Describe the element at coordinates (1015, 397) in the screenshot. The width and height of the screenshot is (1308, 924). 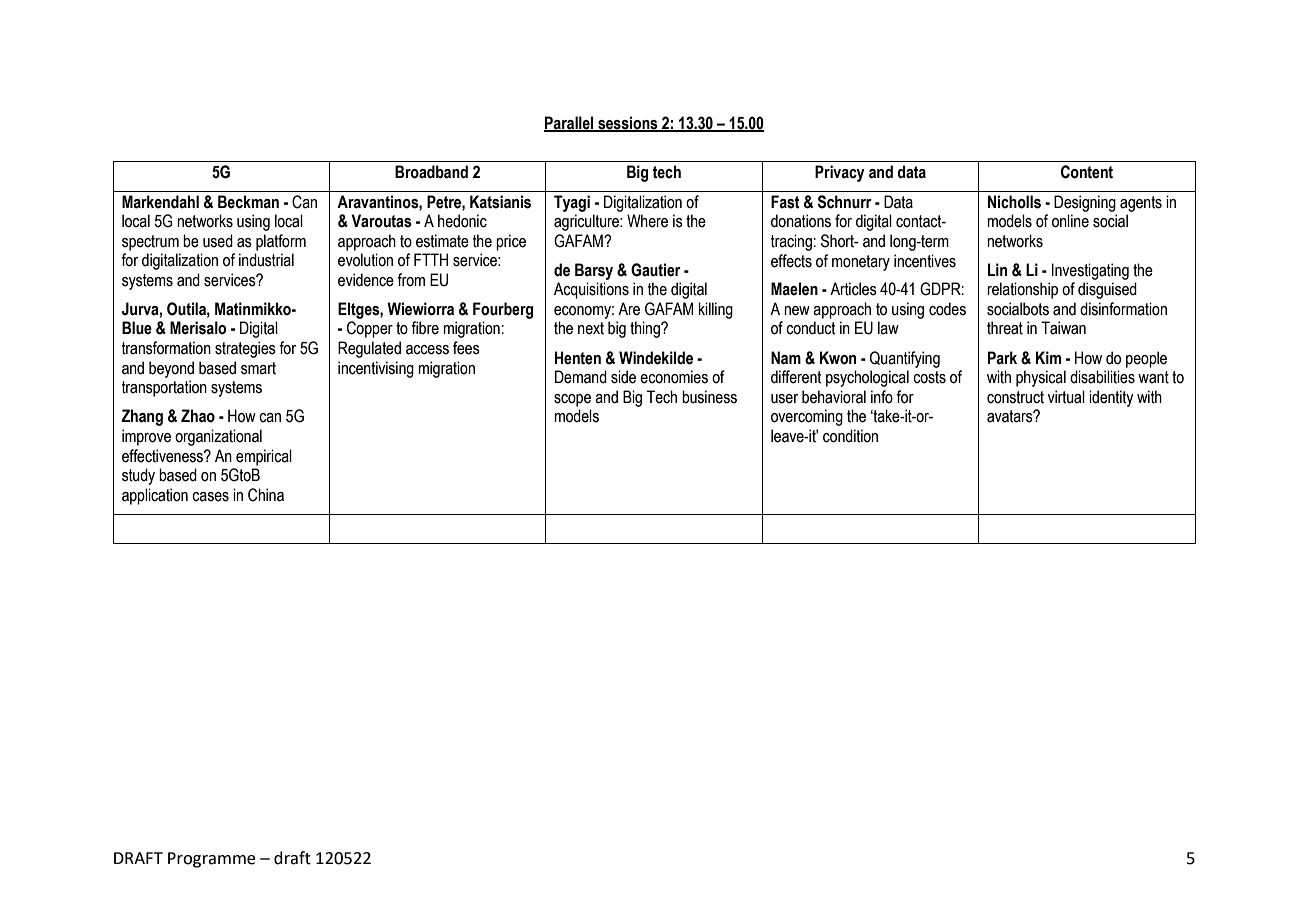
I see `construct` at that location.
